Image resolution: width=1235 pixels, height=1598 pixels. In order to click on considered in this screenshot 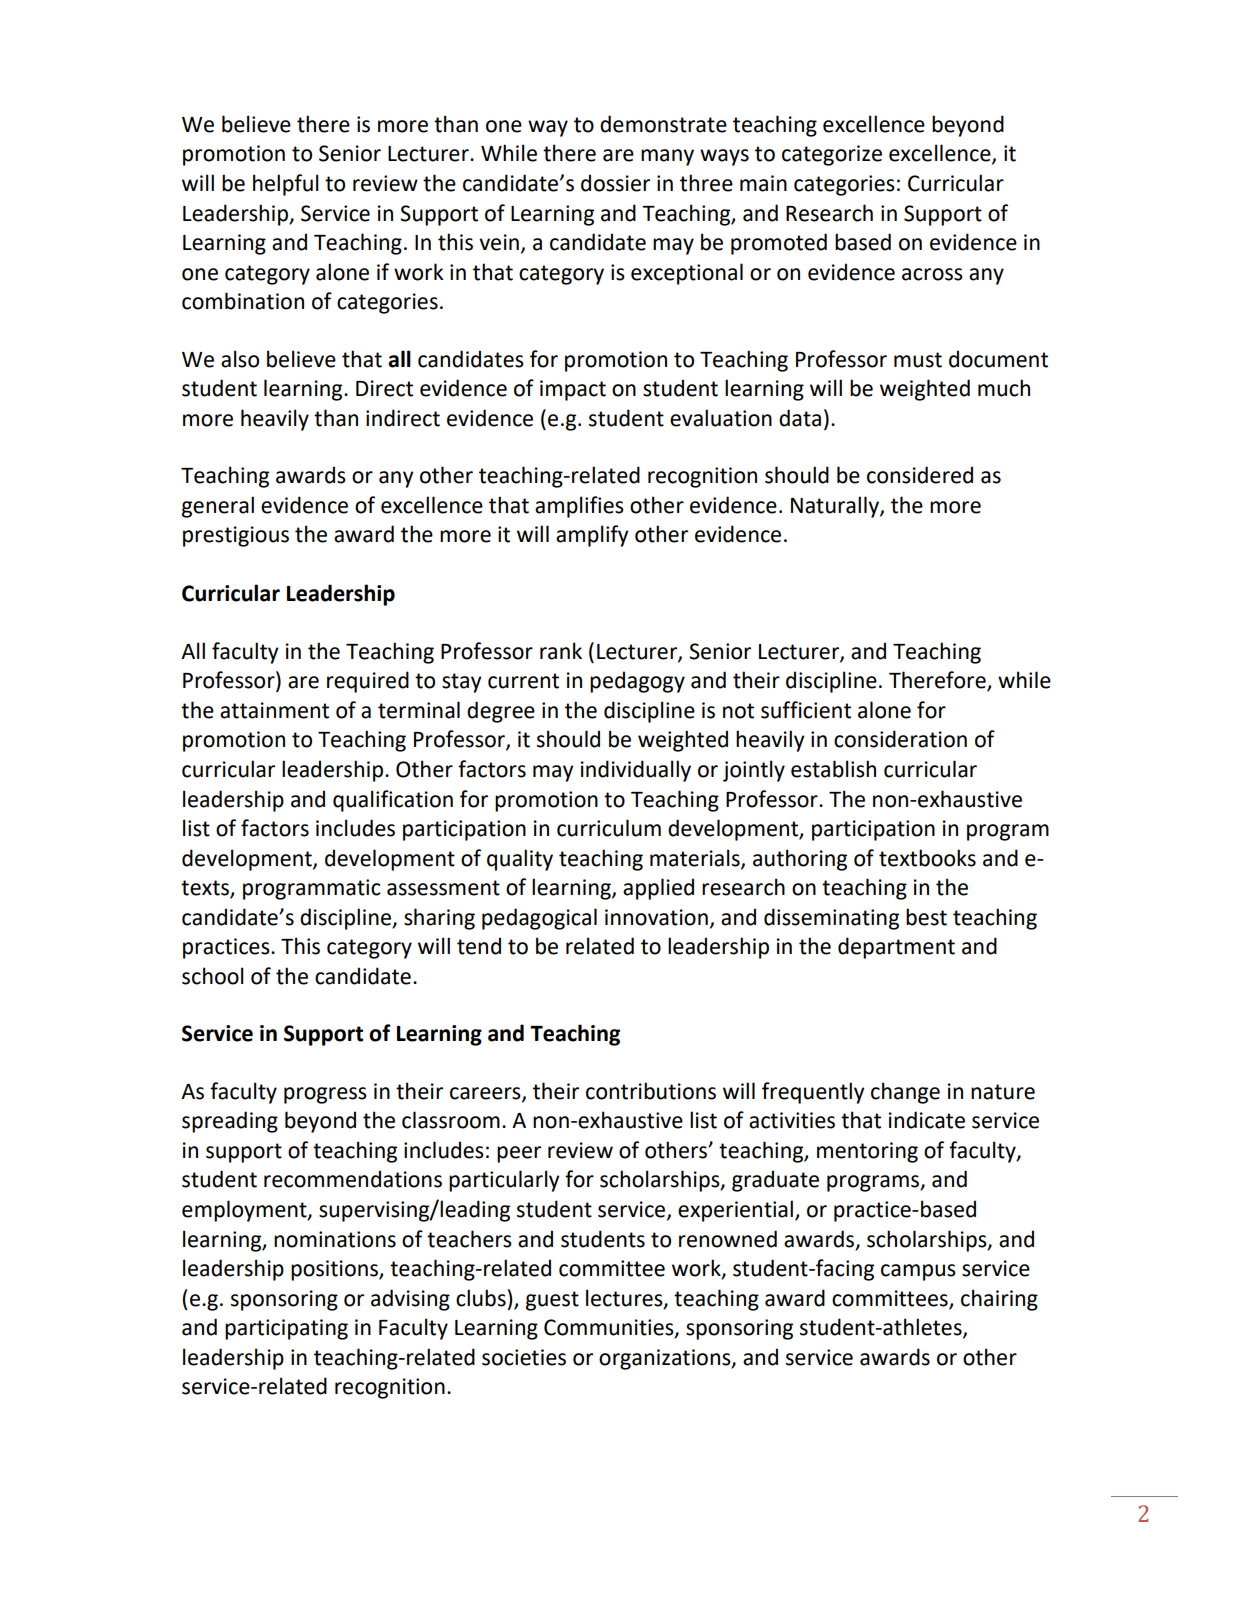, I will do `click(920, 475)`.
